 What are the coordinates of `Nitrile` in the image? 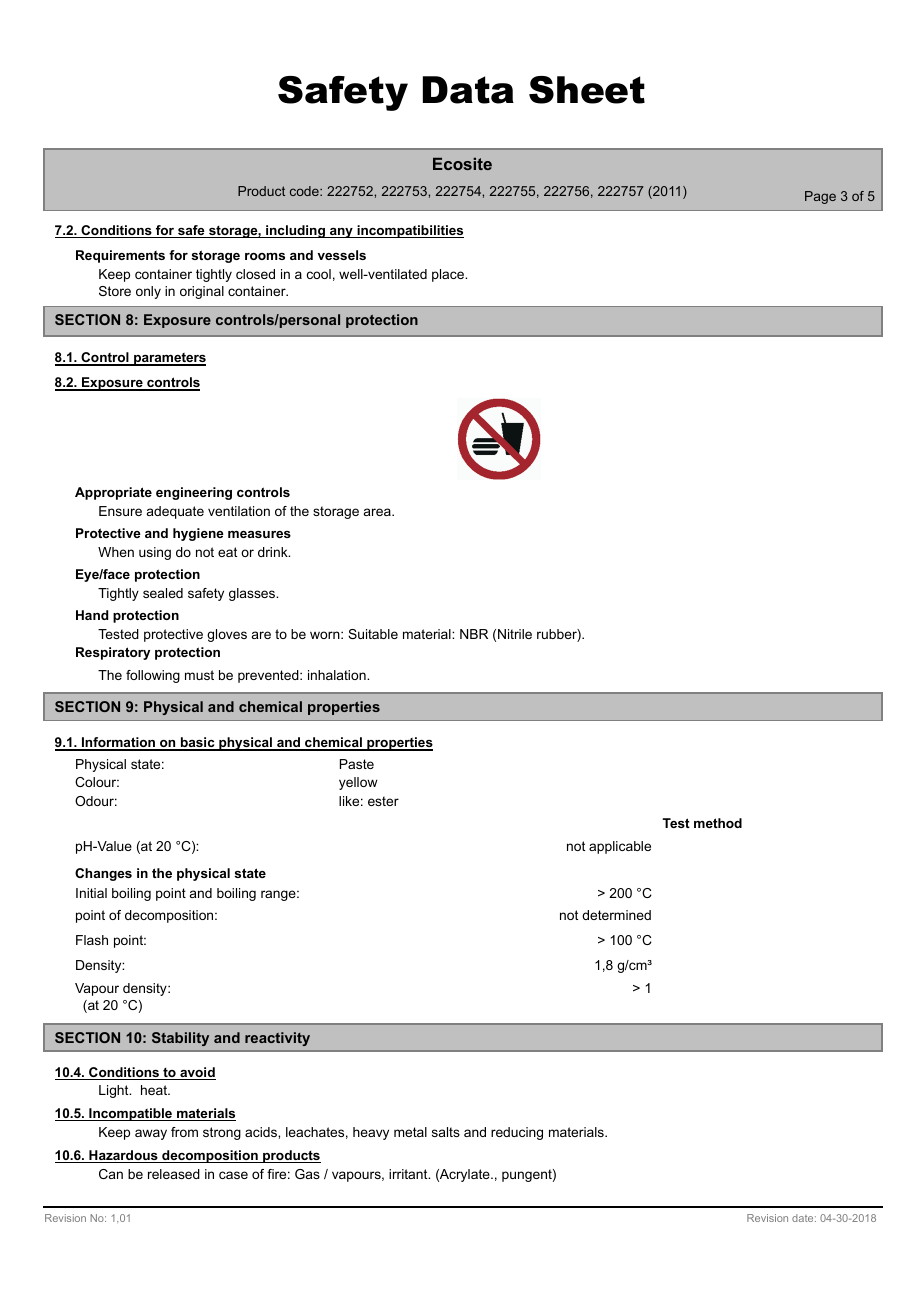 It's located at (515, 634).
